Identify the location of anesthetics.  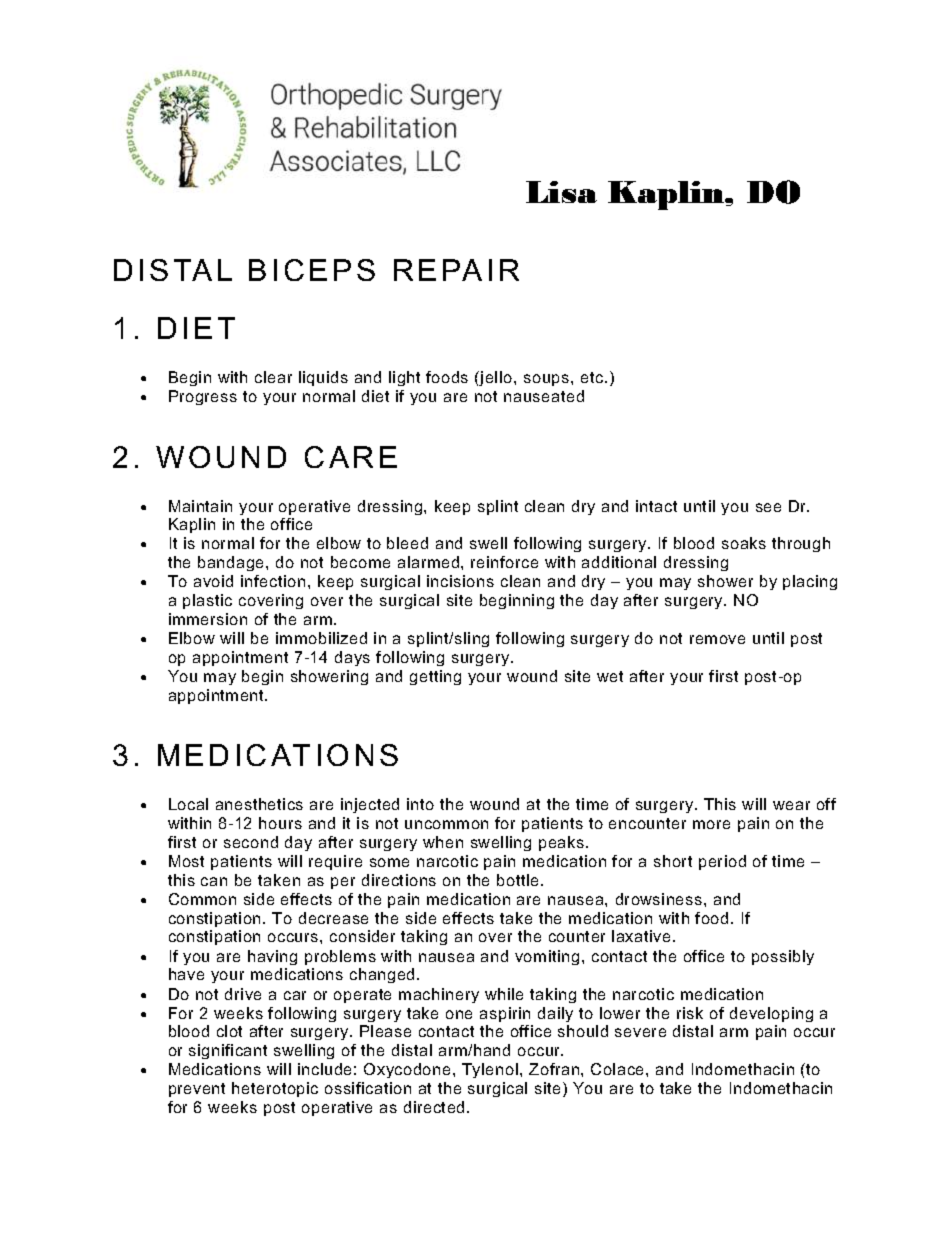
(259, 804).
